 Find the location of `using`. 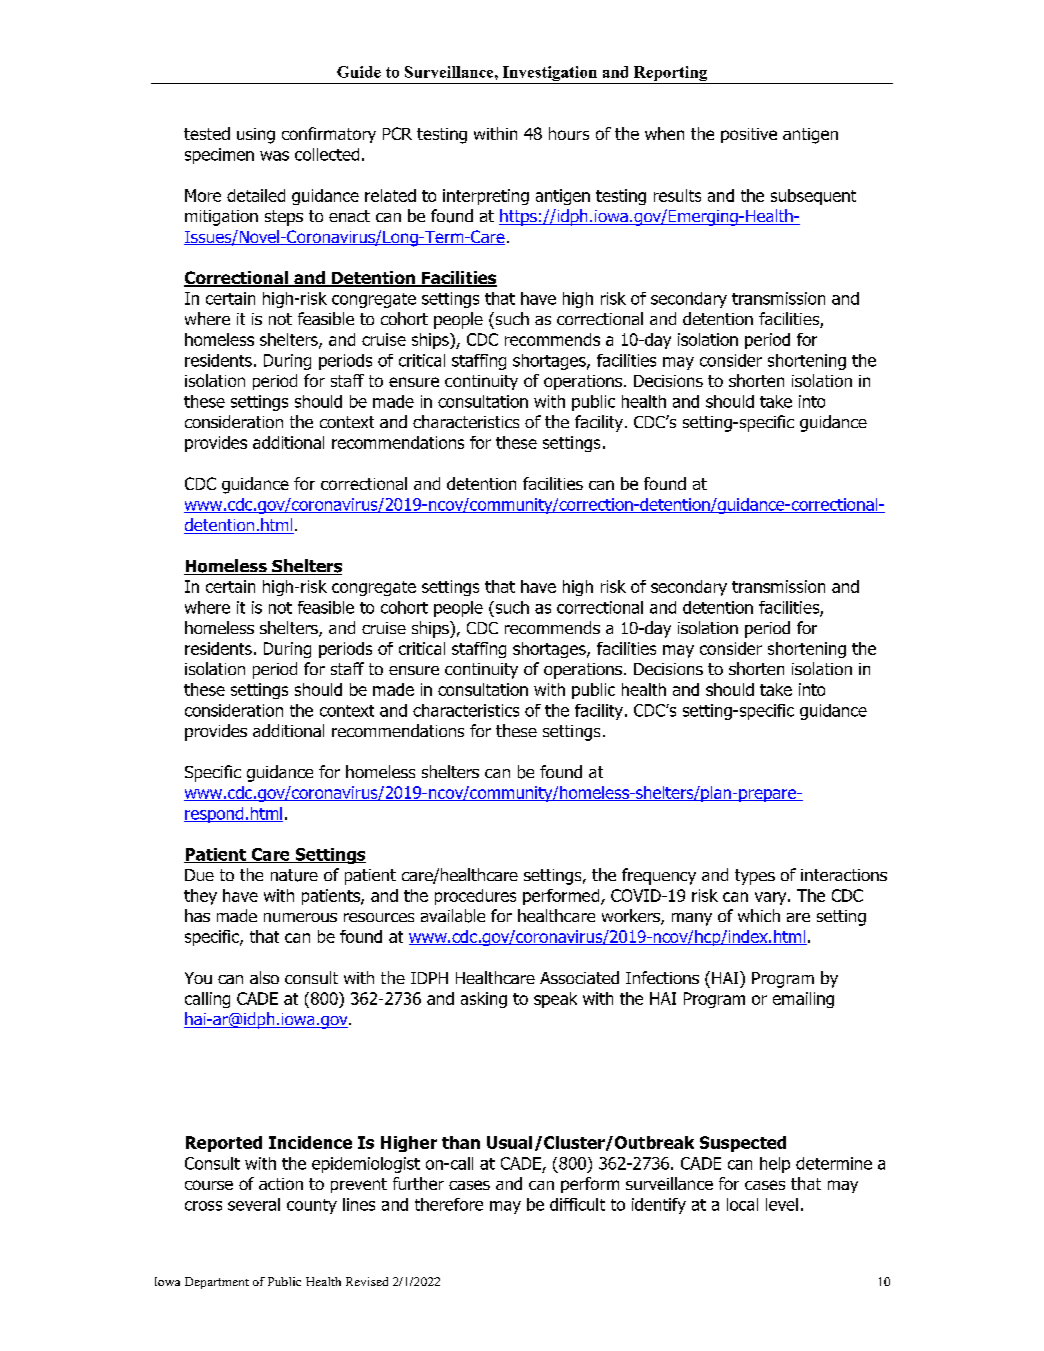

using is located at coordinates (256, 136).
